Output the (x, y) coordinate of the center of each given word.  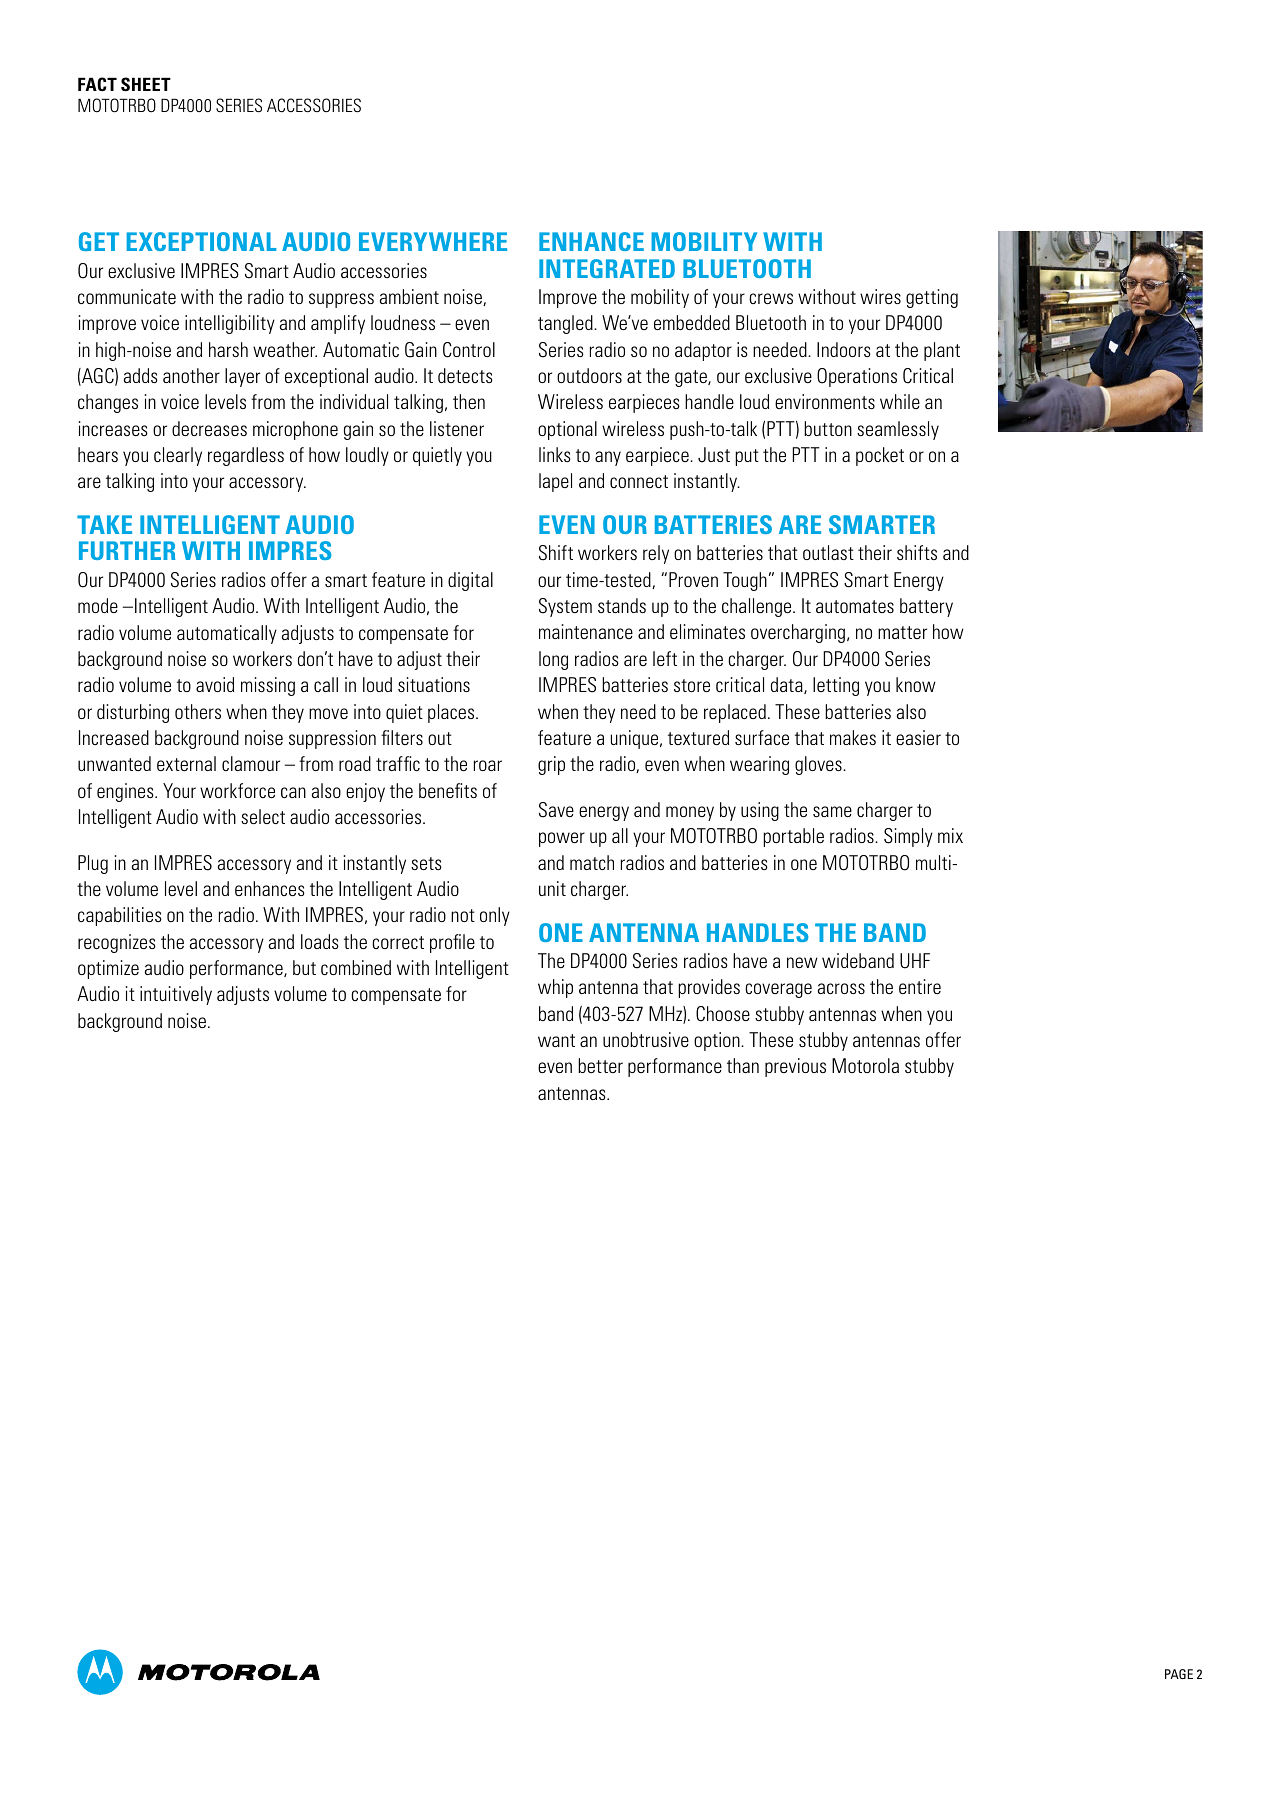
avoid (215, 684)
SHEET (146, 84)
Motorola (865, 1065)
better (600, 1065)
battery (926, 607)
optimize (108, 969)
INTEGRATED (607, 268)
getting (932, 298)
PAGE (1179, 1674)
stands (622, 605)
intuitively (176, 995)
